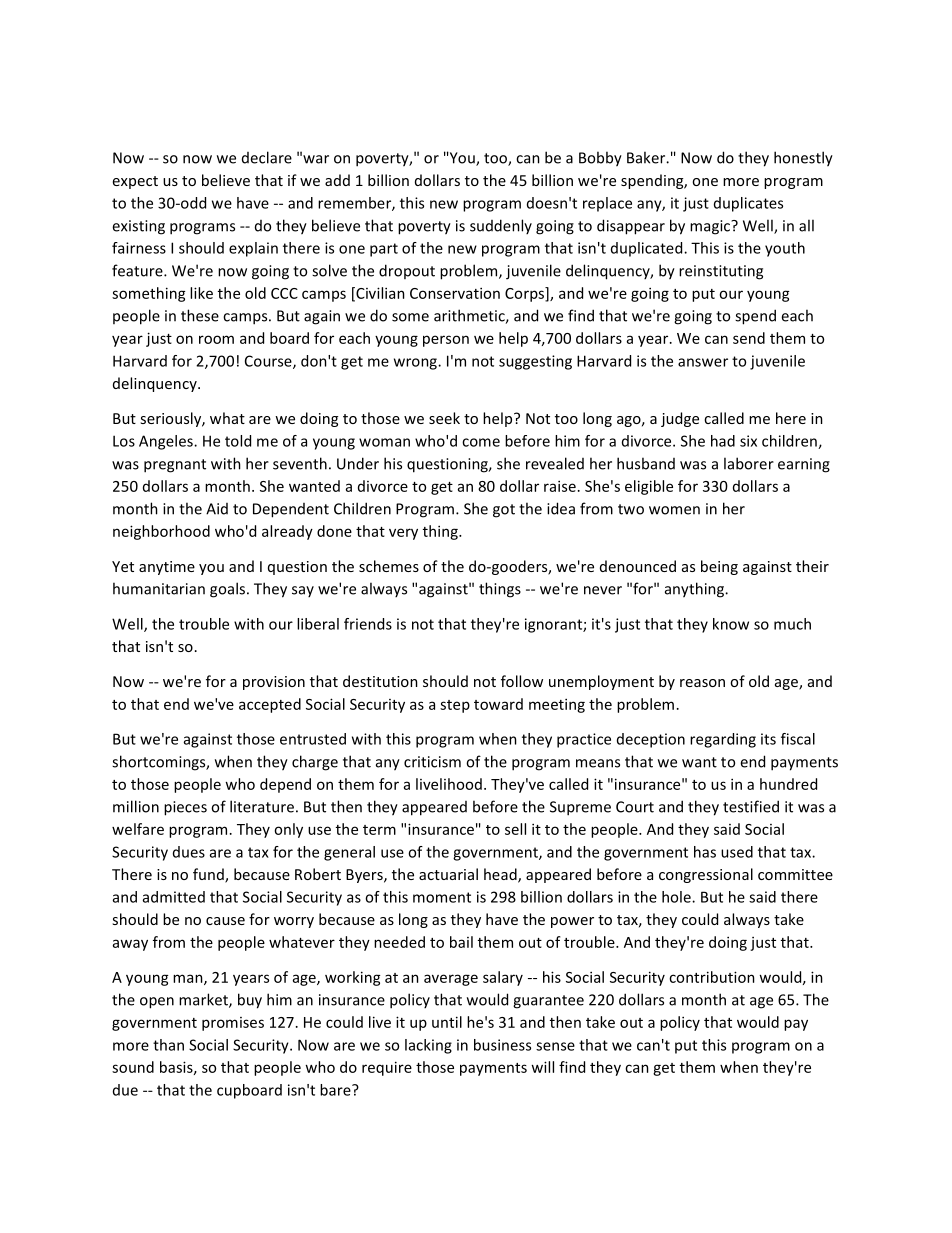  Describe the element at coordinates (731, 624) in the image. I see `know` at that location.
